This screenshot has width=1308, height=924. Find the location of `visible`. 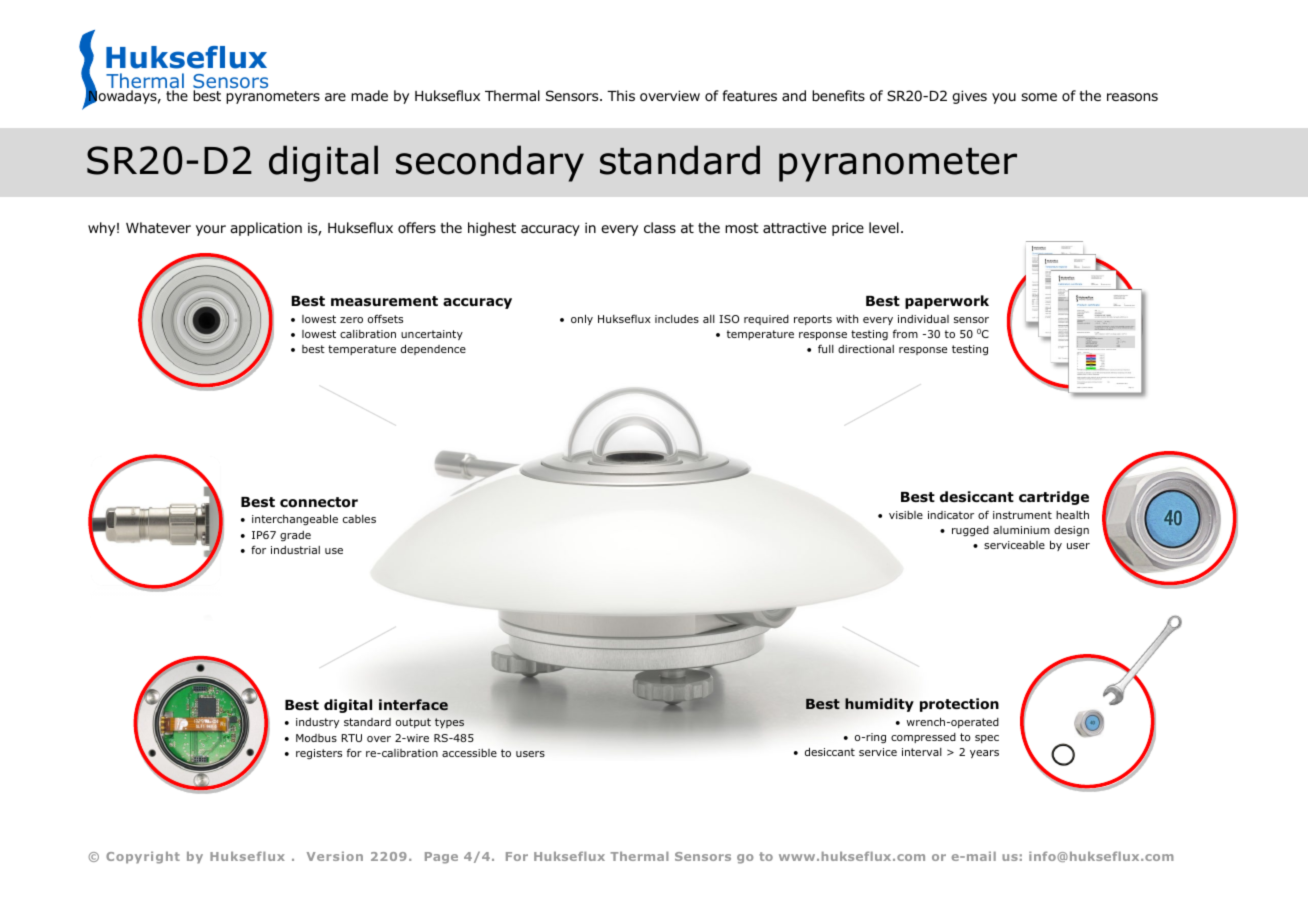

visible is located at coordinates (906, 515).
